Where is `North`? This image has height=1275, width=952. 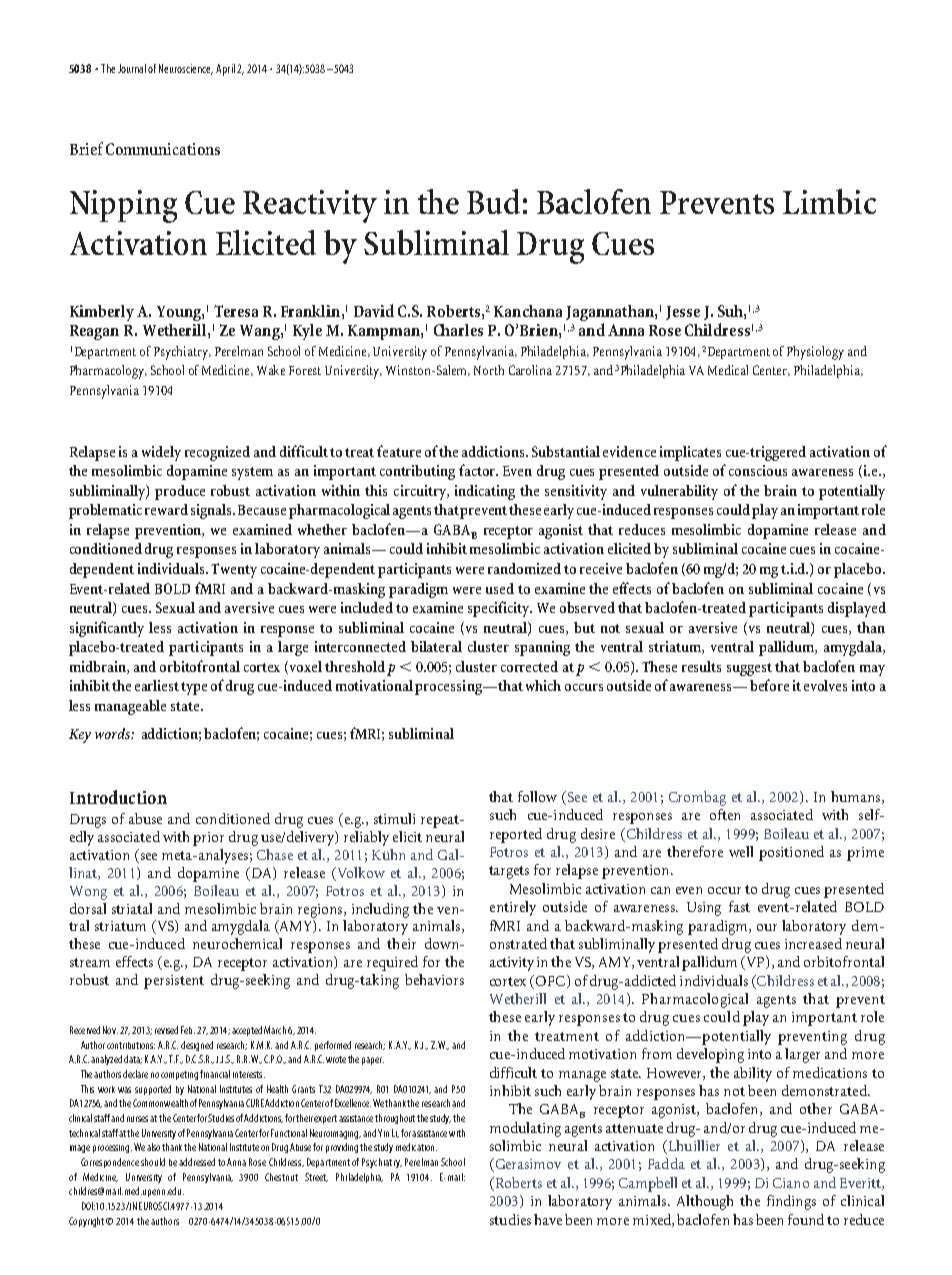 North is located at coordinates (489, 370).
